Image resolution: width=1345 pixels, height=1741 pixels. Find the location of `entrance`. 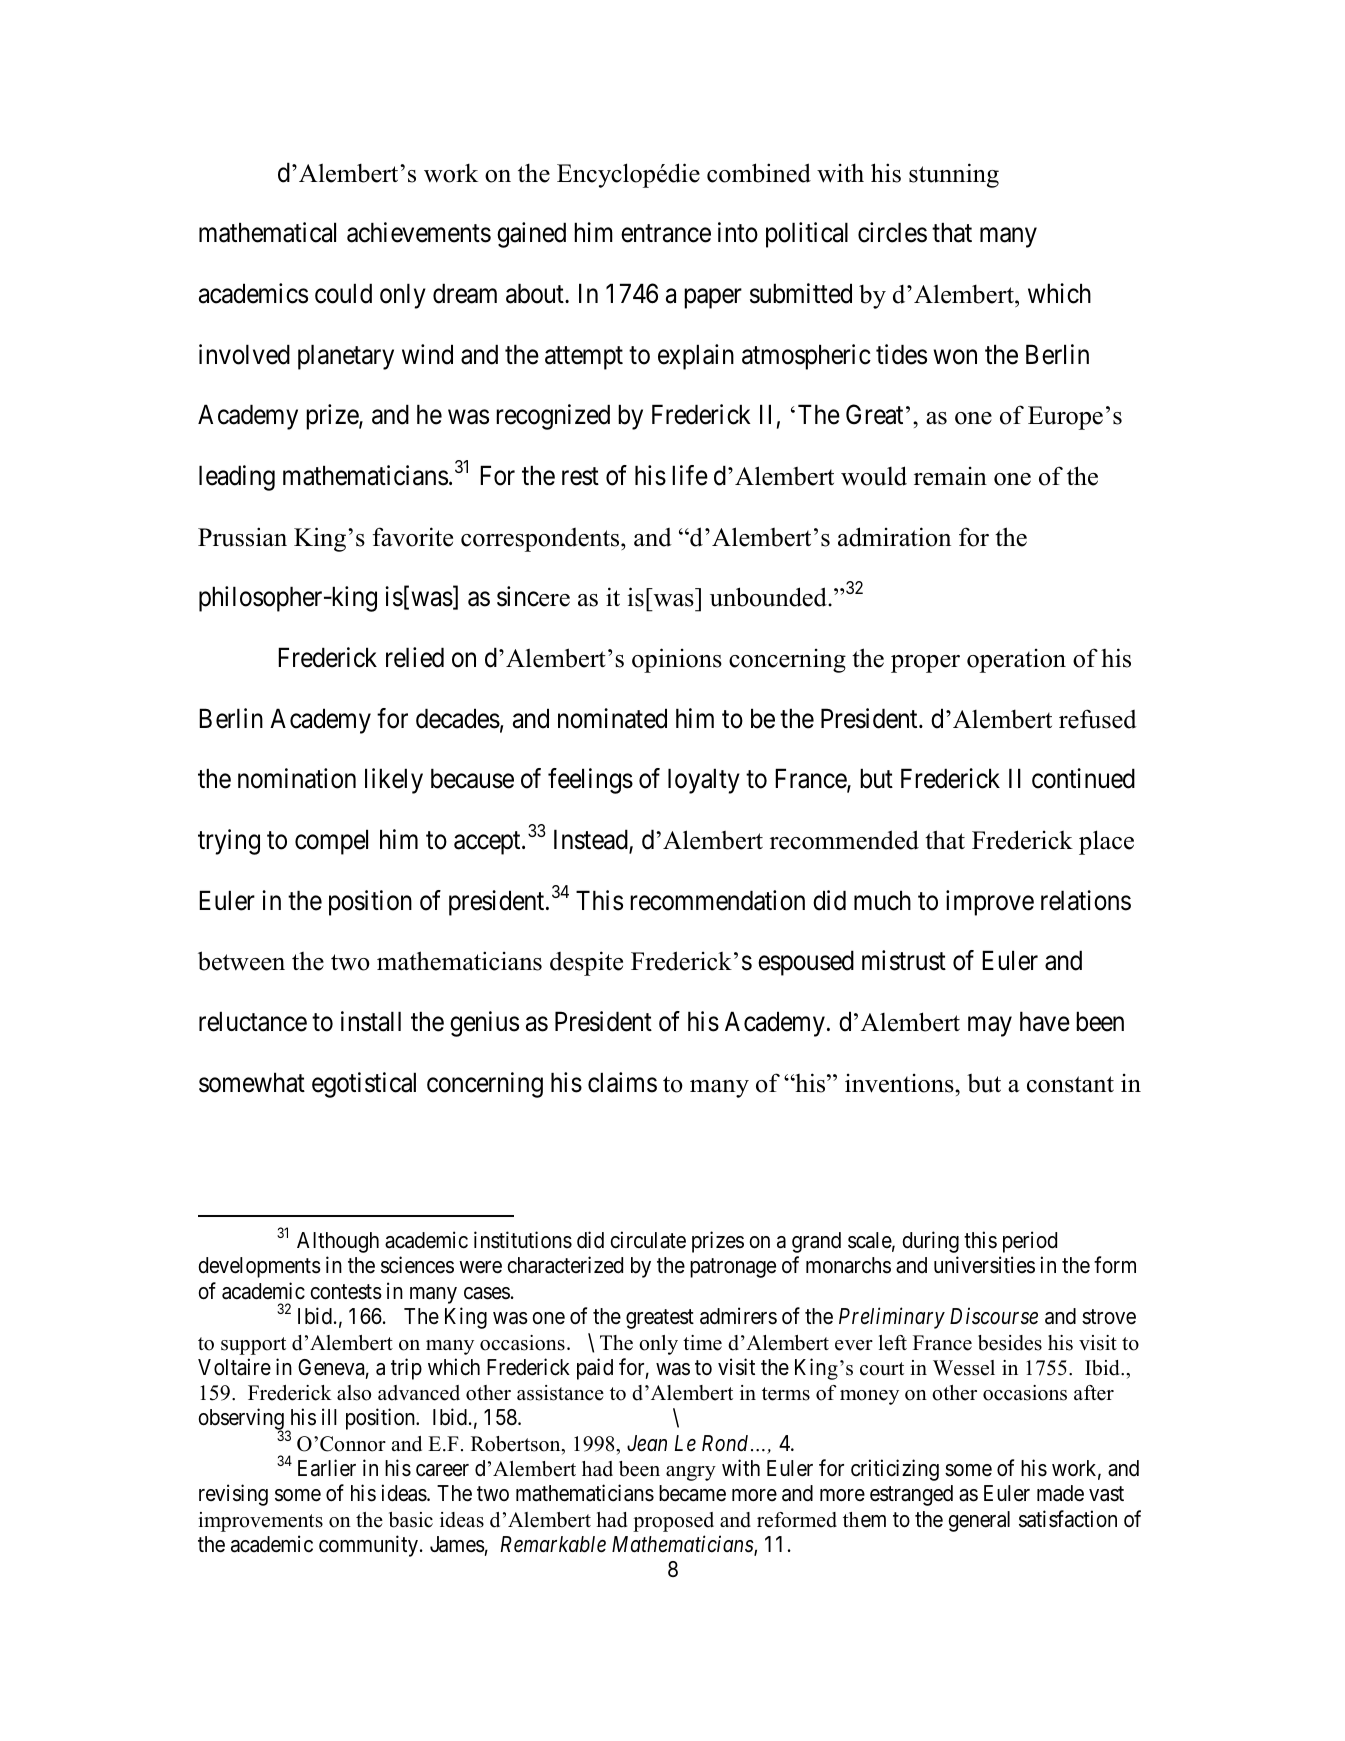

entrance is located at coordinates (666, 234).
